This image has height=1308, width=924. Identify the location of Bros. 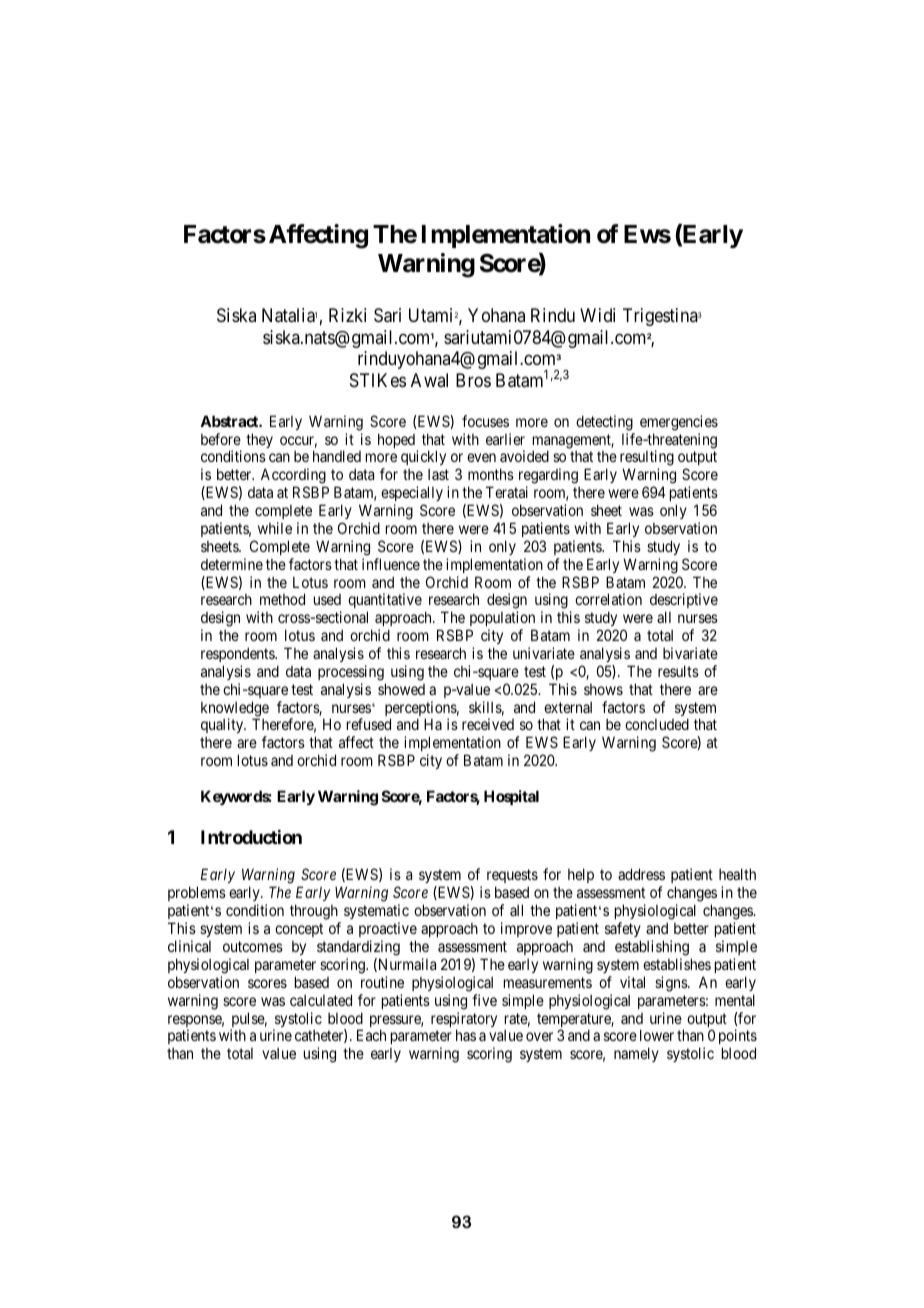
(473, 380).
